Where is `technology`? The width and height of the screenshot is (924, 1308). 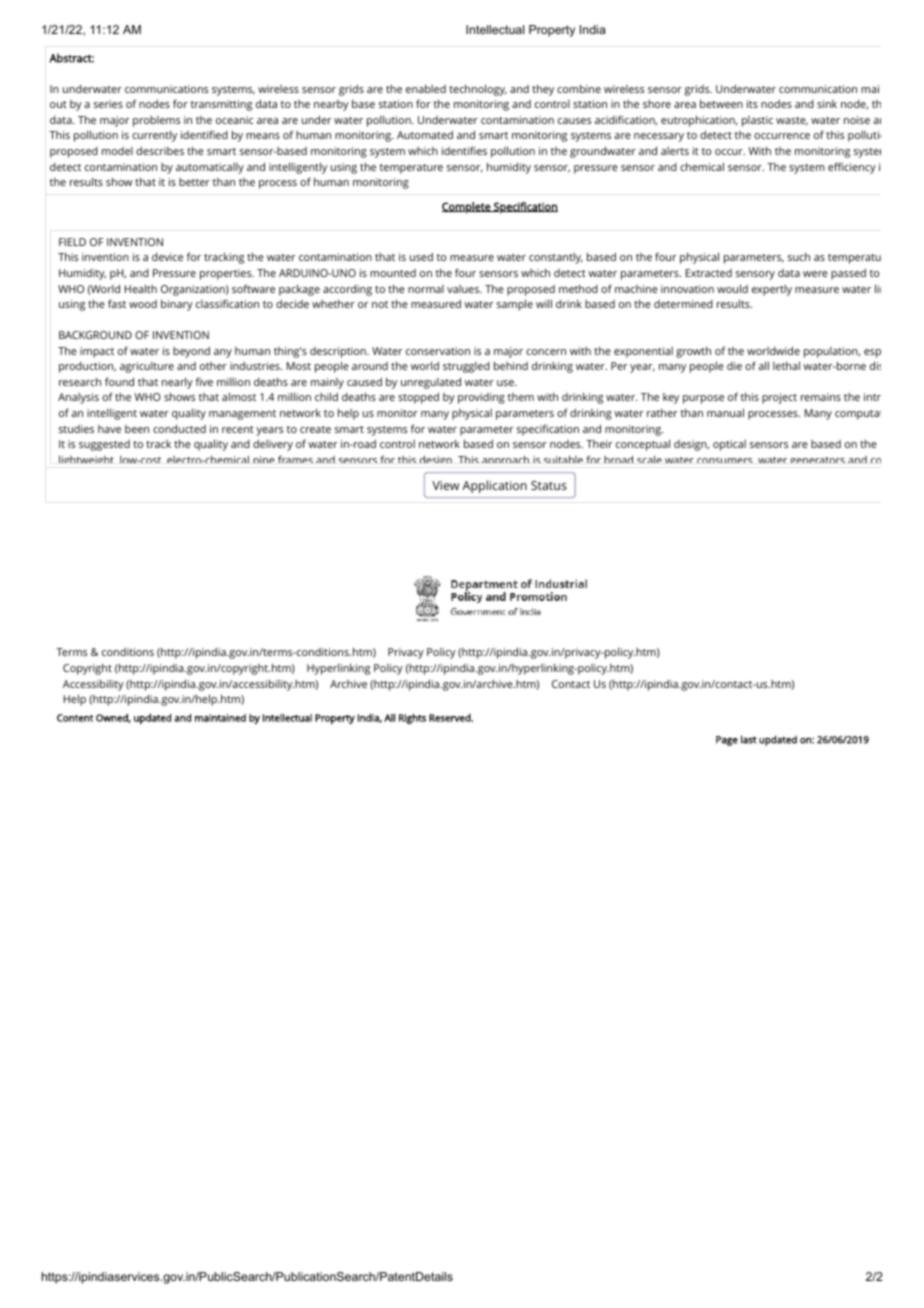 technology is located at coordinates (478, 90).
